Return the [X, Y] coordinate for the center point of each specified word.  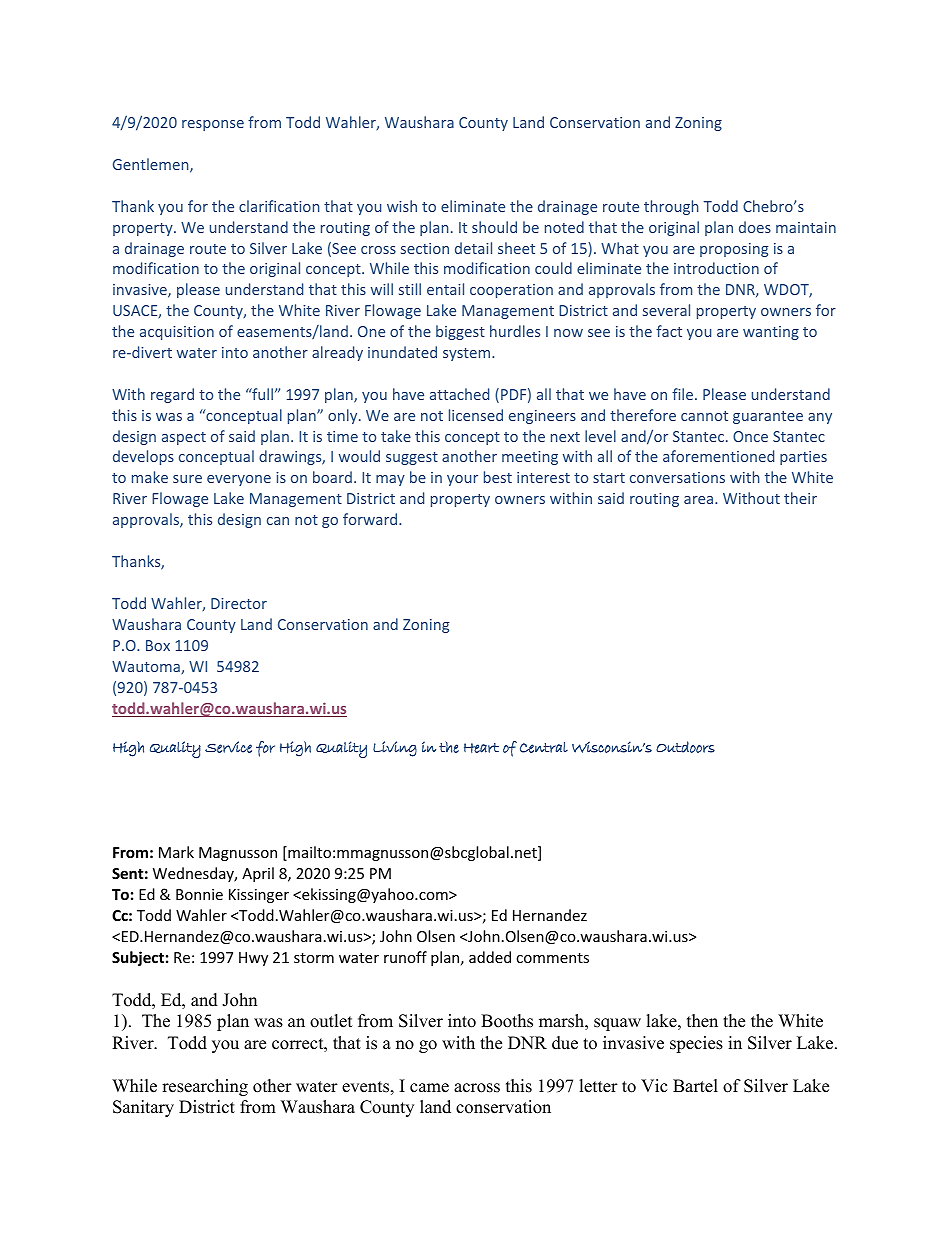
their [800, 498]
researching [205, 1087]
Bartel [695, 1086]
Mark [176, 852]
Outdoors [685, 747]
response [213, 125]
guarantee [768, 417]
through [671, 207]
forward [371, 519]
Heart [481, 748]
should [494, 227]
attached [459, 394]
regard [172, 395]
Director [239, 603]
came [429, 1088]
